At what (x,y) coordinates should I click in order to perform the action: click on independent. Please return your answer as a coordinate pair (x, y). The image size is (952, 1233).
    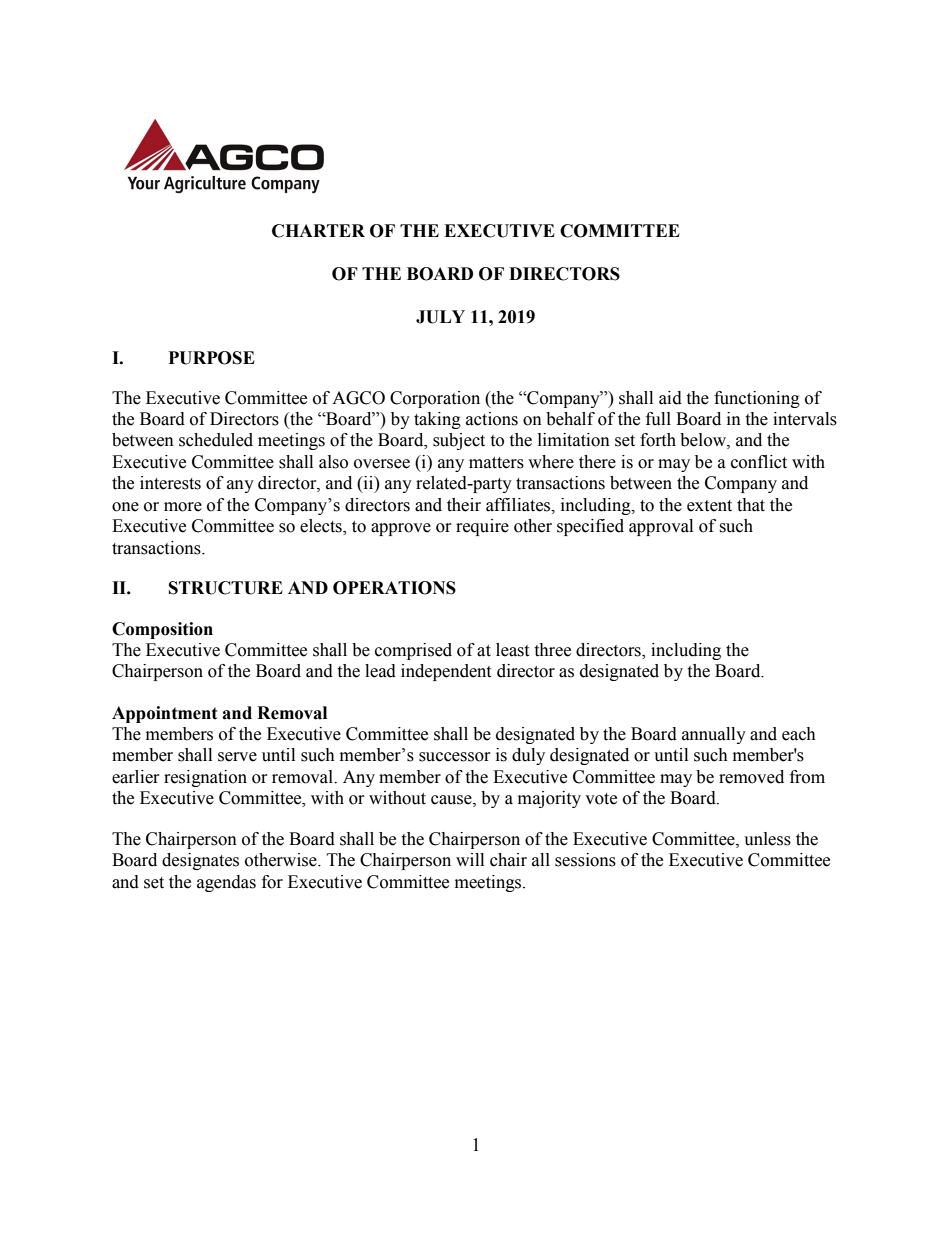
    Looking at the image, I should click on (446, 672).
